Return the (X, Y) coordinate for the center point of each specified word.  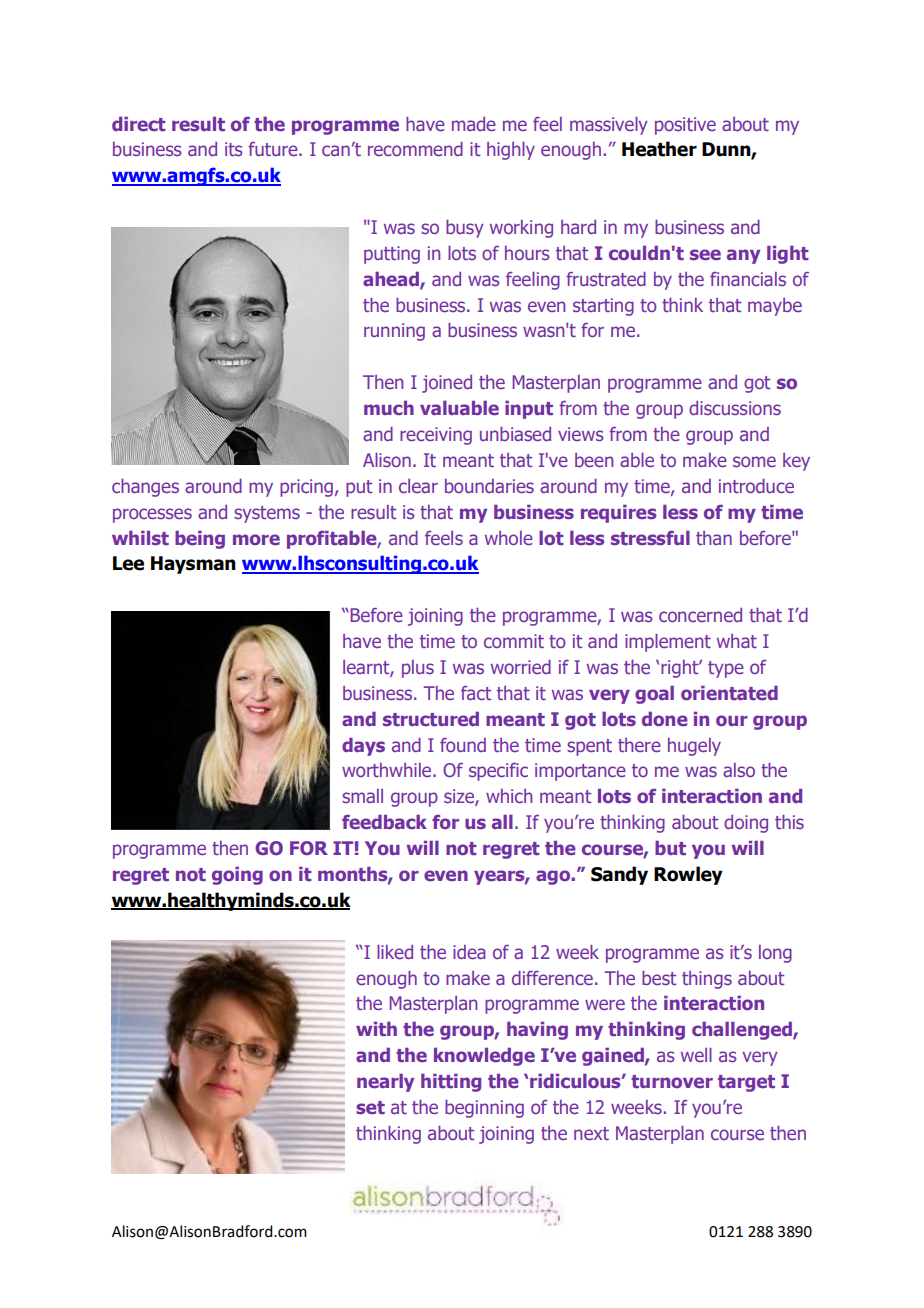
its (234, 149)
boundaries (489, 486)
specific (498, 772)
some (754, 461)
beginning (484, 1109)
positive (685, 126)
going (237, 876)
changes (145, 488)
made (474, 124)
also (739, 770)
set (370, 1107)
